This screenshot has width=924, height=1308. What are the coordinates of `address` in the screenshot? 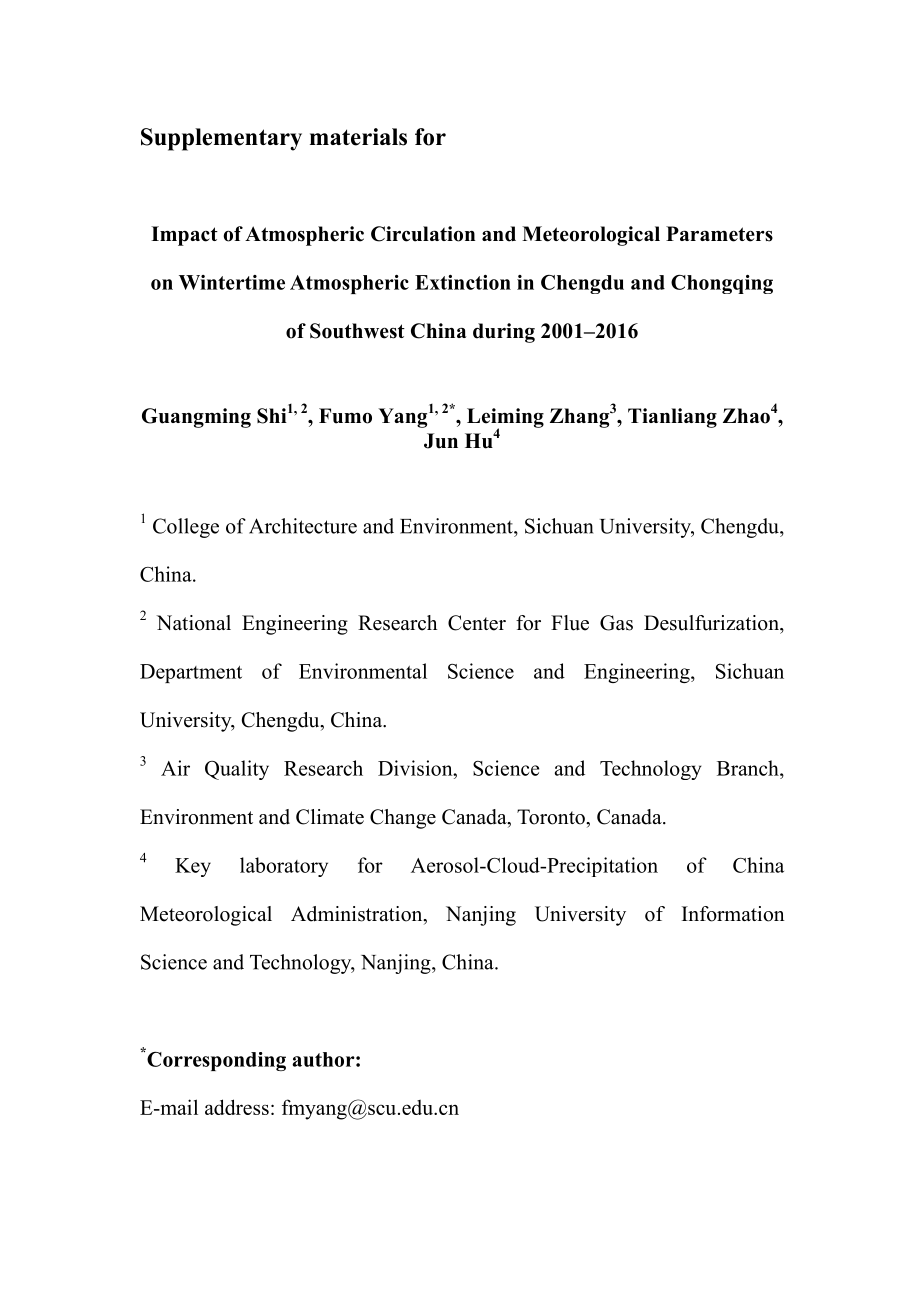 It's located at (237, 1107).
